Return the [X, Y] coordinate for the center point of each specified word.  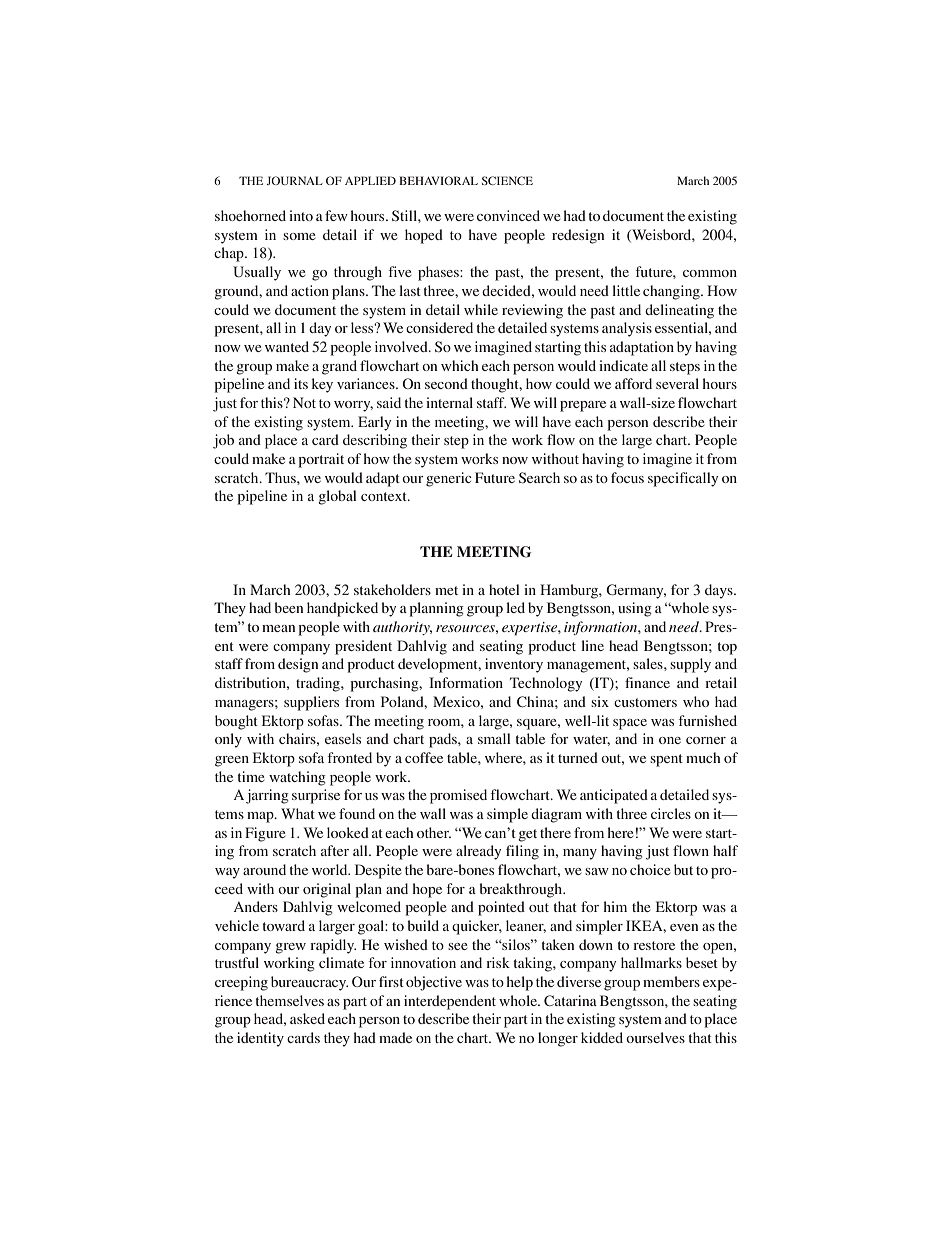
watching [297, 778]
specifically [683, 479]
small [494, 738]
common [710, 273]
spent [666, 760]
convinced [508, 215]
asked [307, 1018]
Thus [281, 477]
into [301, 215]
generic [449, 479]
